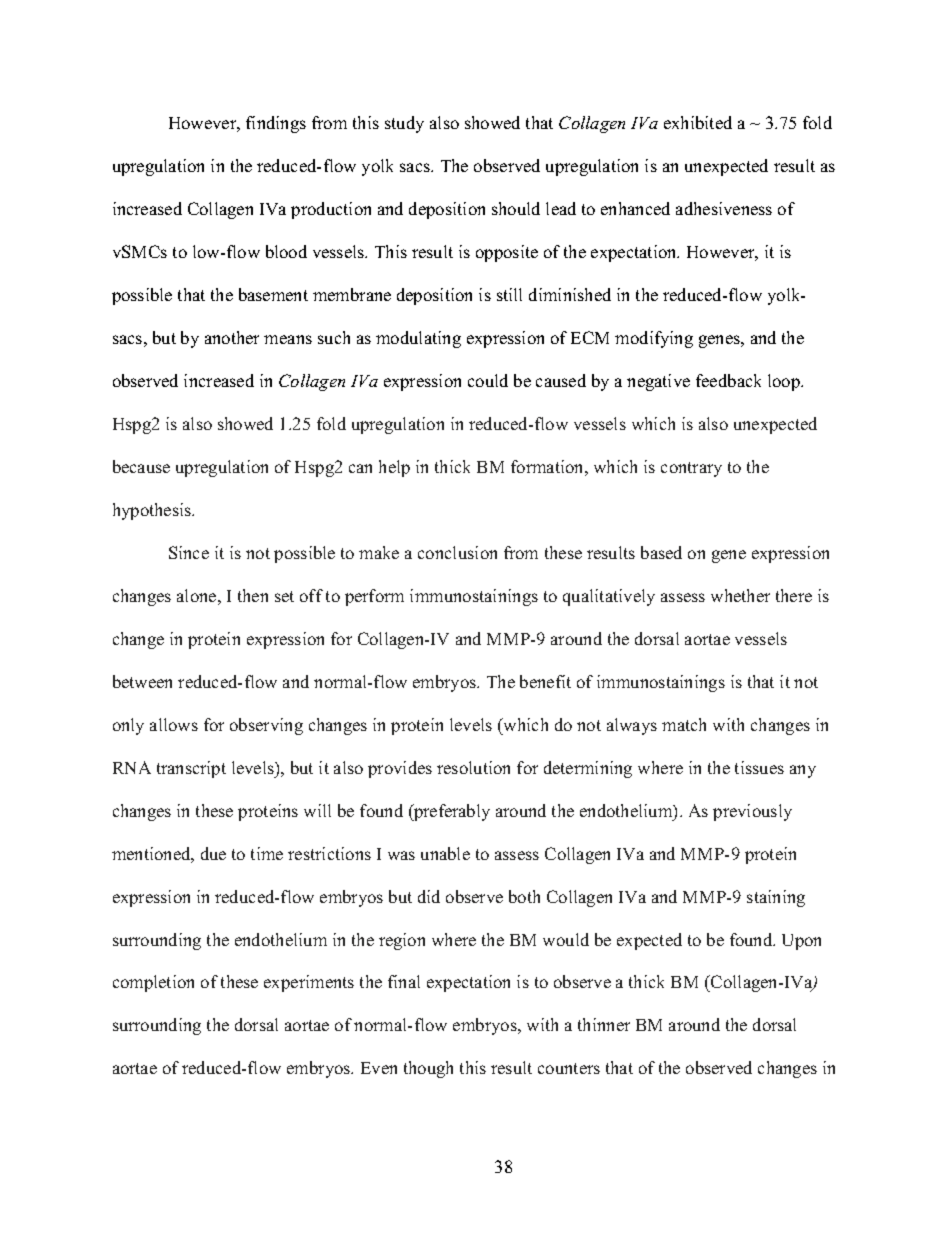 This screenshot has width=952, height=1233. What do you see at coordinates (404, 124) in the screenshot?
I see `study` at bounding box center [404, 124].
